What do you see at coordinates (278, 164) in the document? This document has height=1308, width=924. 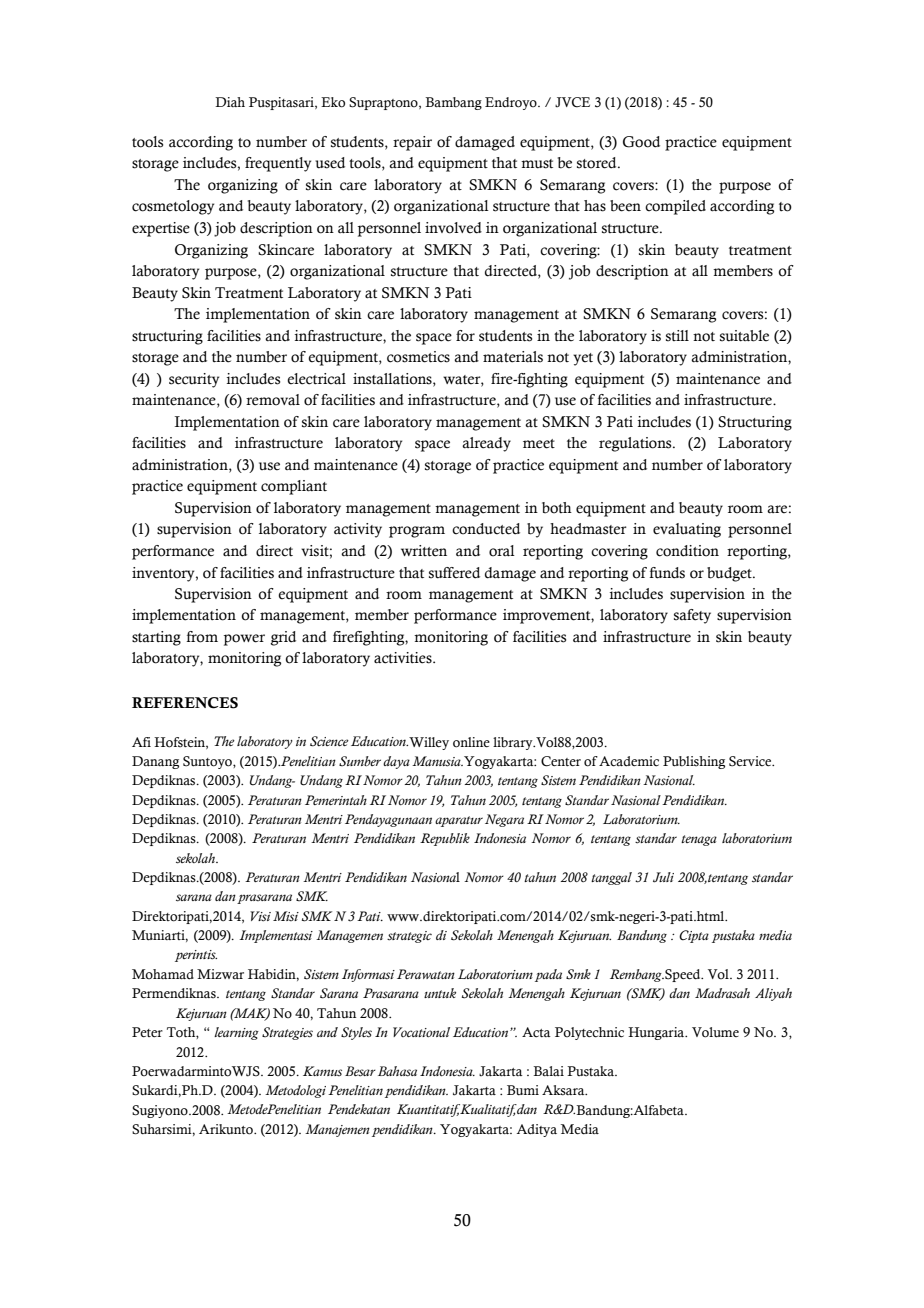 I see `frequently` at bounding box center [278, 164].
